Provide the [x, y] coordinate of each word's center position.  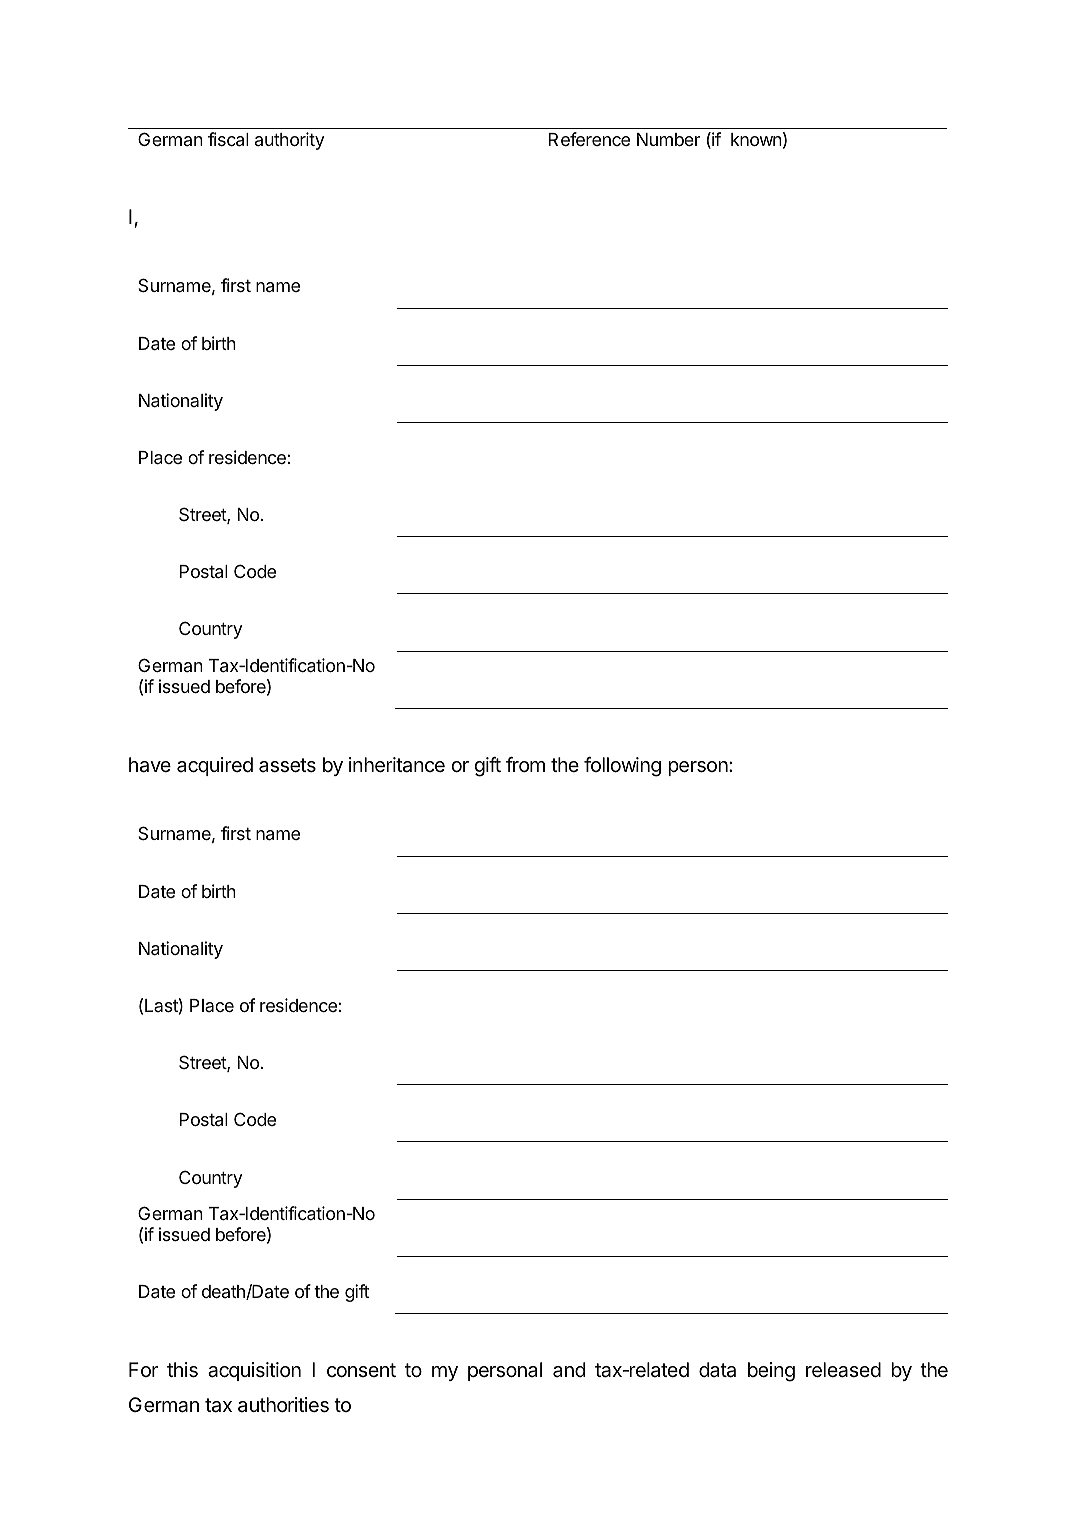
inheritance [397, 765]
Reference [589, 139]
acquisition [254, 1371]
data [717, 1370]
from [525, 764]
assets [287, 765]
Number [668, 139]
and [569, 1370]
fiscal [228, 139]
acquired [215, 766]
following [622, 767]
